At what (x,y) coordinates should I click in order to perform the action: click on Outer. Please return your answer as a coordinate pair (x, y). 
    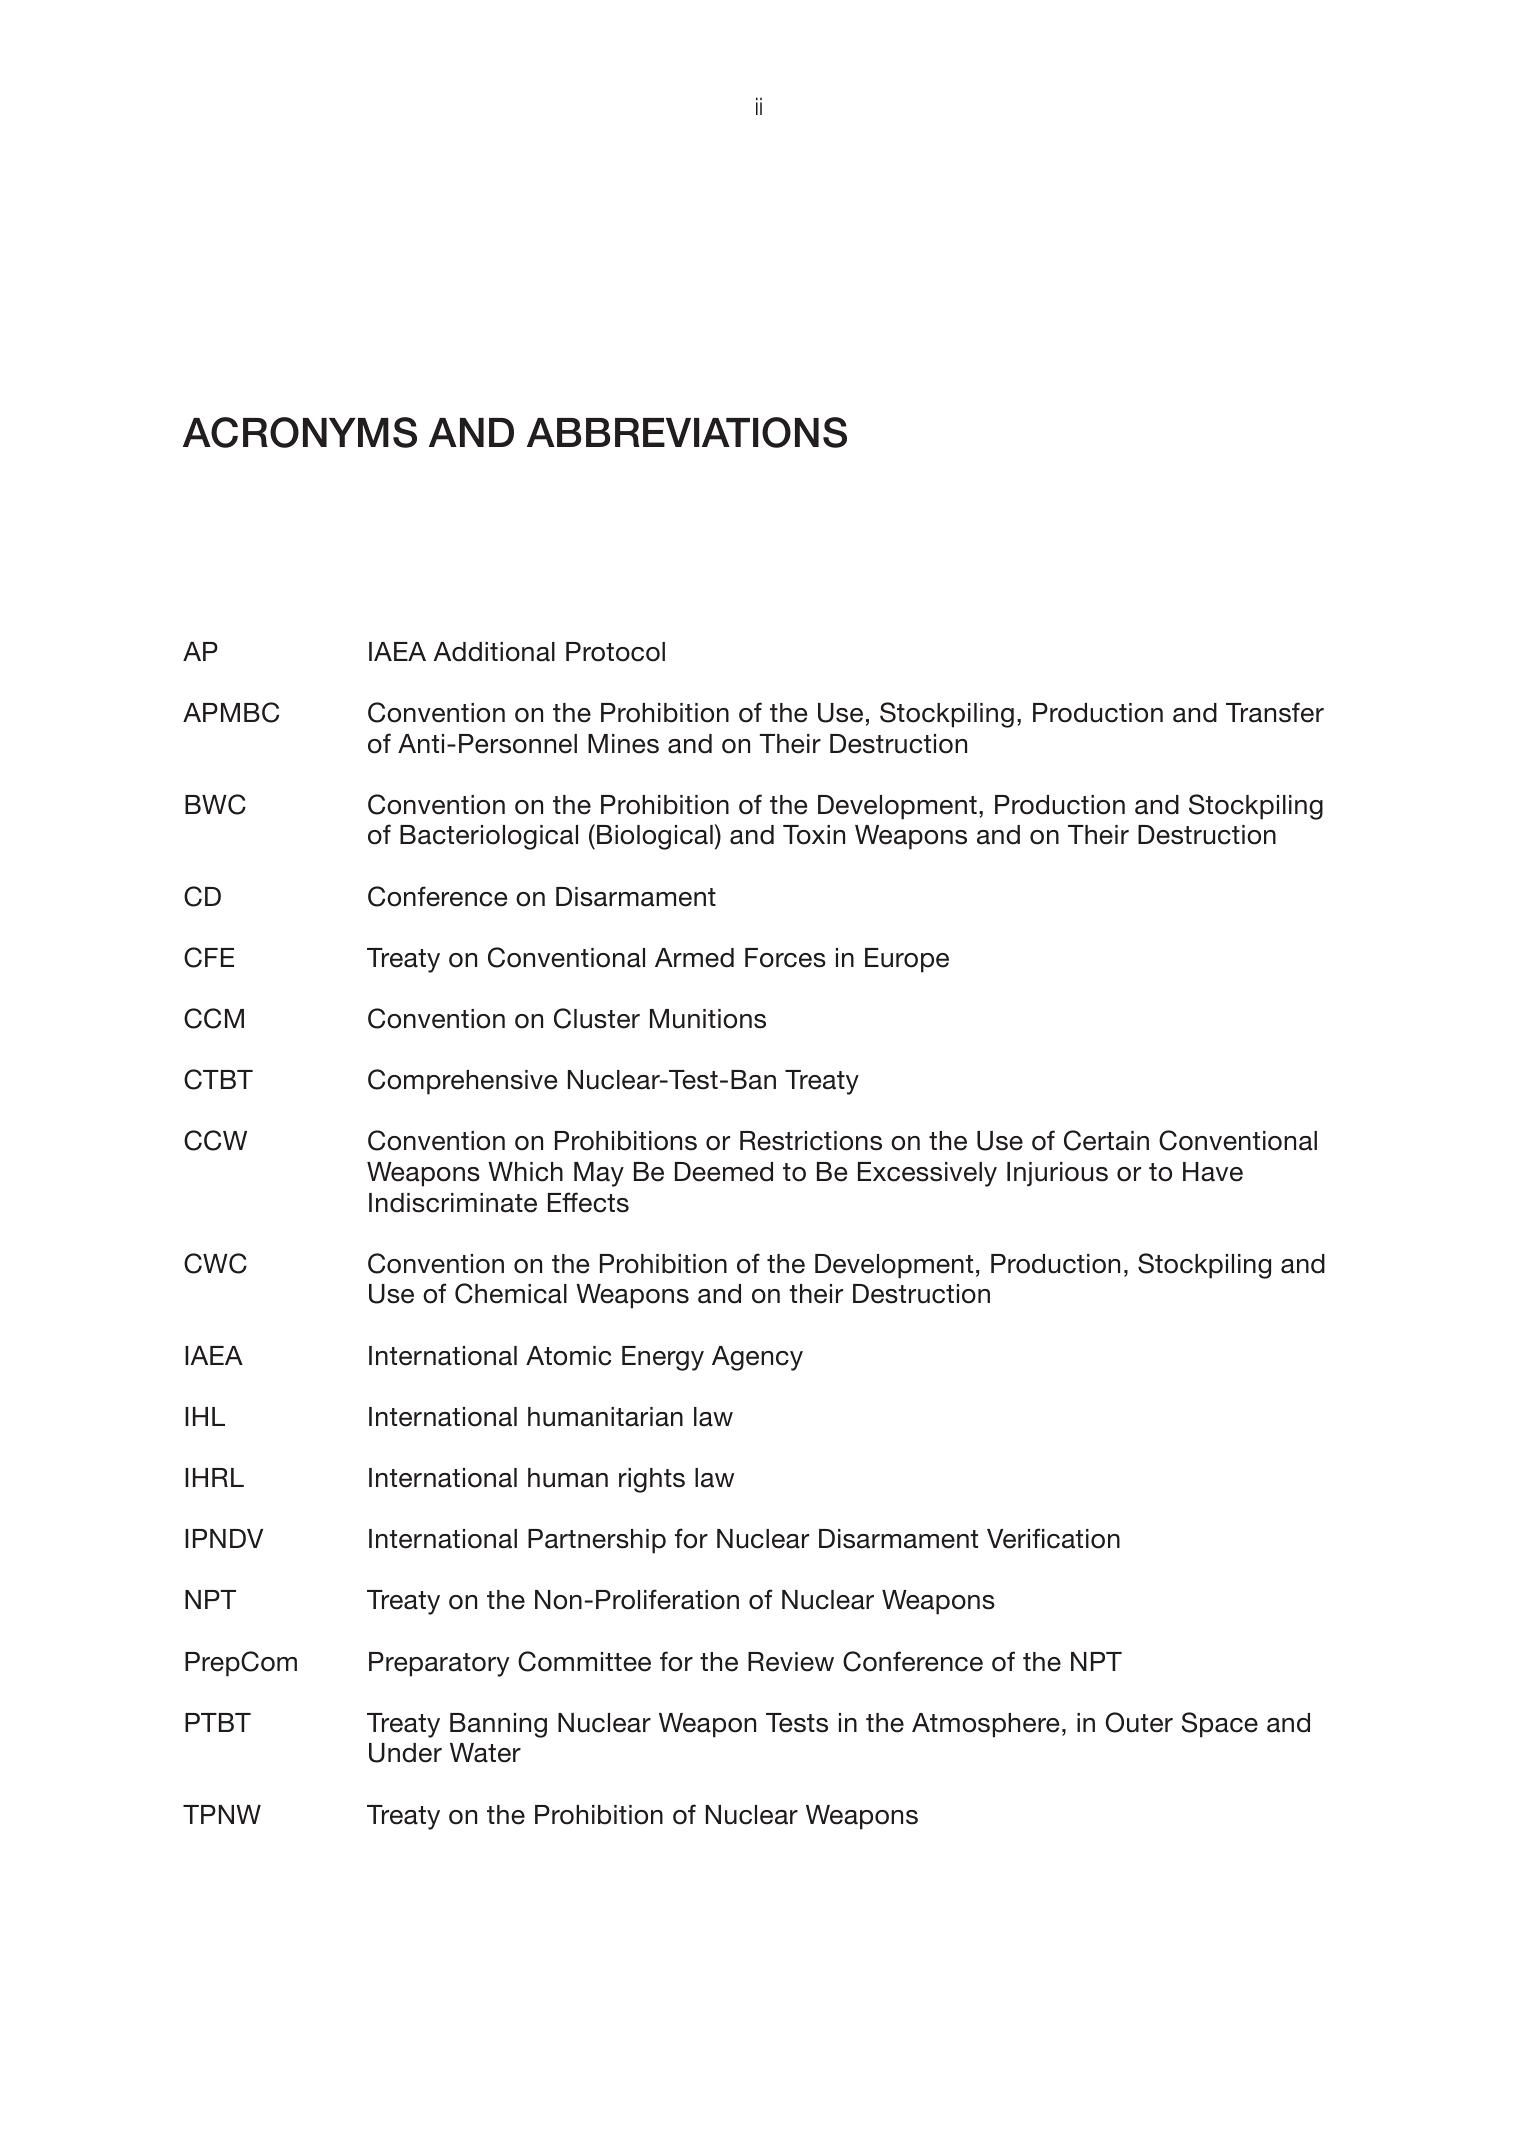
    Looking at the image, I should click on (1139, 1722).
